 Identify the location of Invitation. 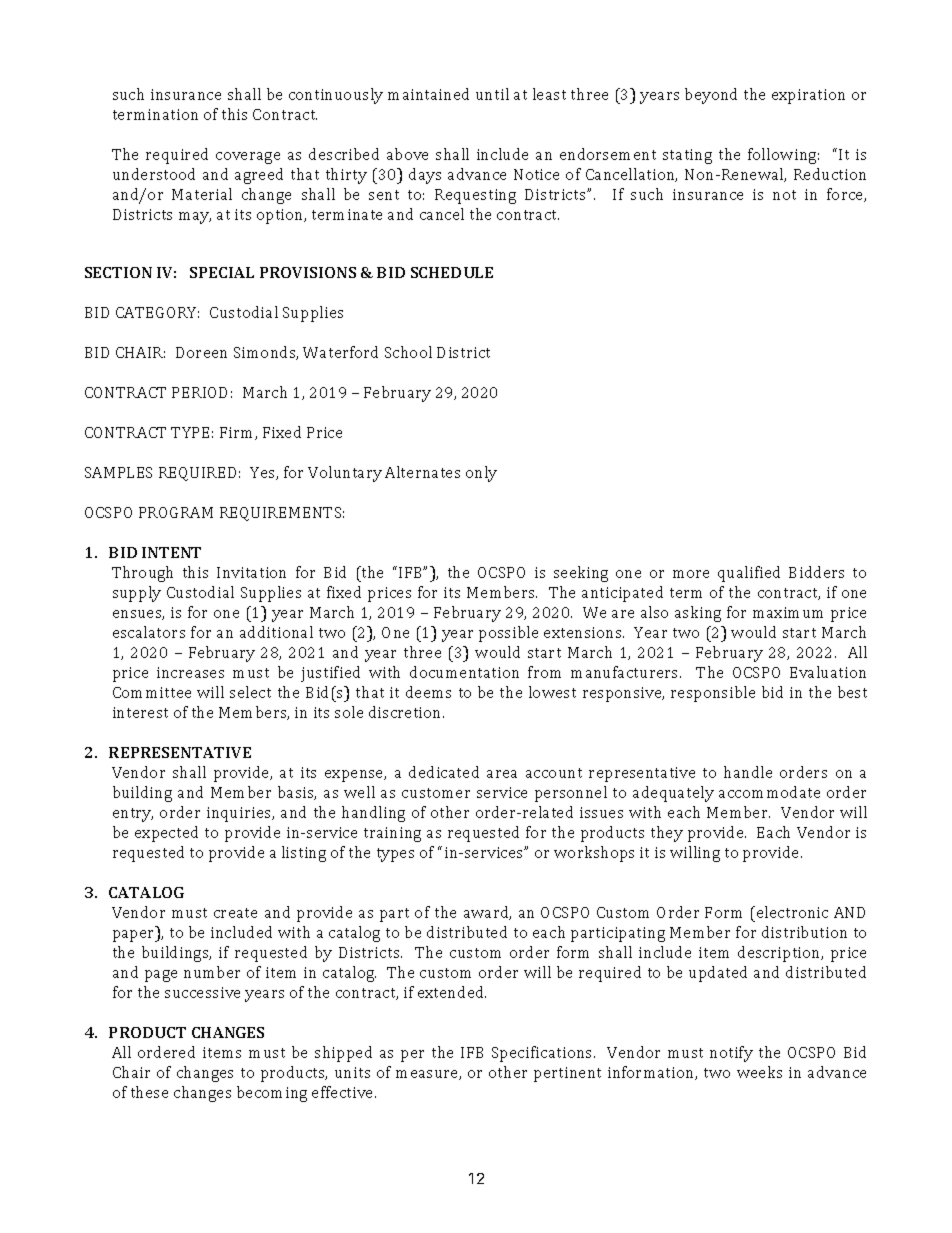
(251, 572).
